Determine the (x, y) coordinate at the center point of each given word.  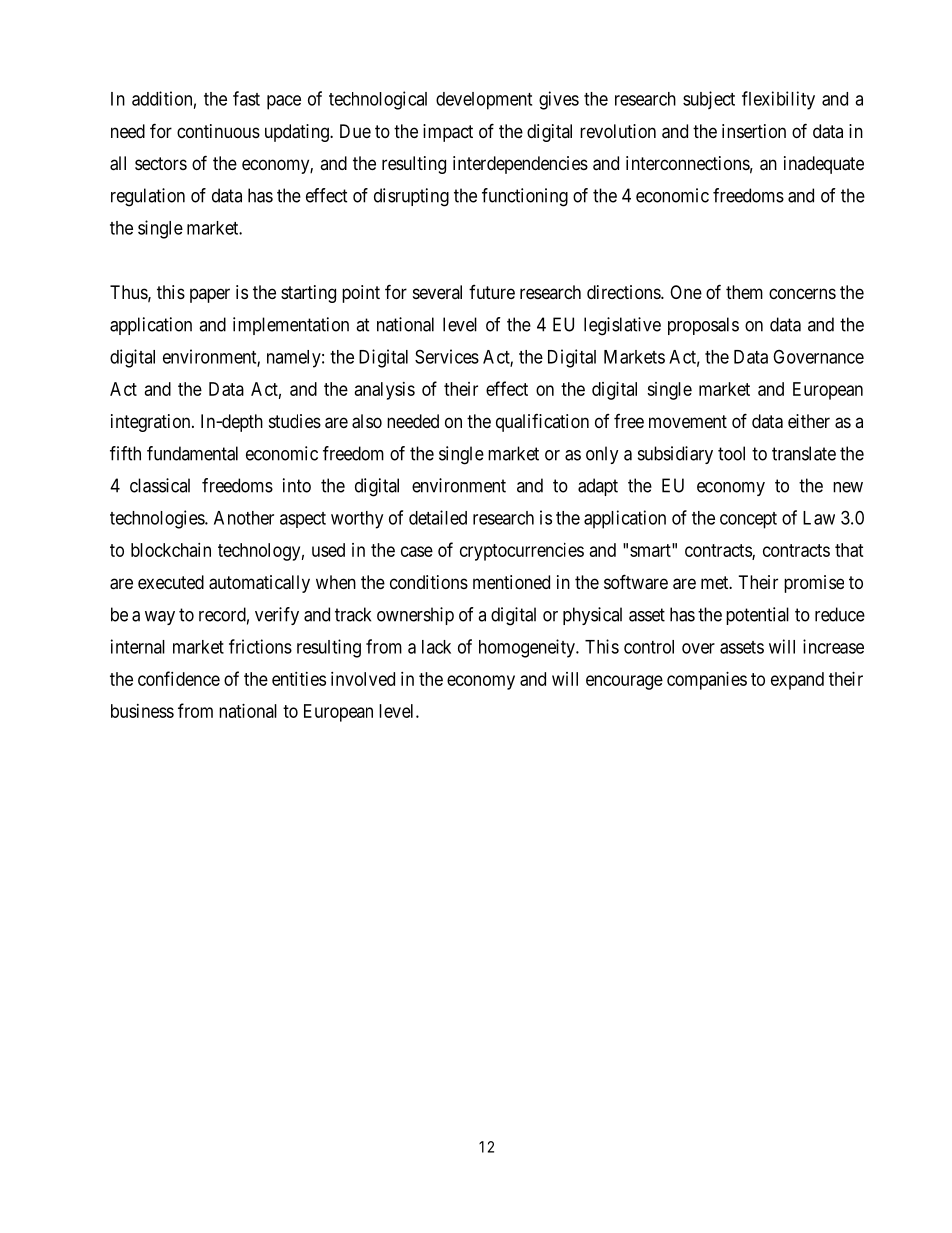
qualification (542, 423)
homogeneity (528, 648)
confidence (179, 678)
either (809, 421)
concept (748, 520)
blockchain (171, 550)
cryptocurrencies (522, 552)
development (484, 101)
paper (210, 295)
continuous (218, 131)
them (744, 292)
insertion (754, 131)
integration (152, 423)
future (492, 292)
